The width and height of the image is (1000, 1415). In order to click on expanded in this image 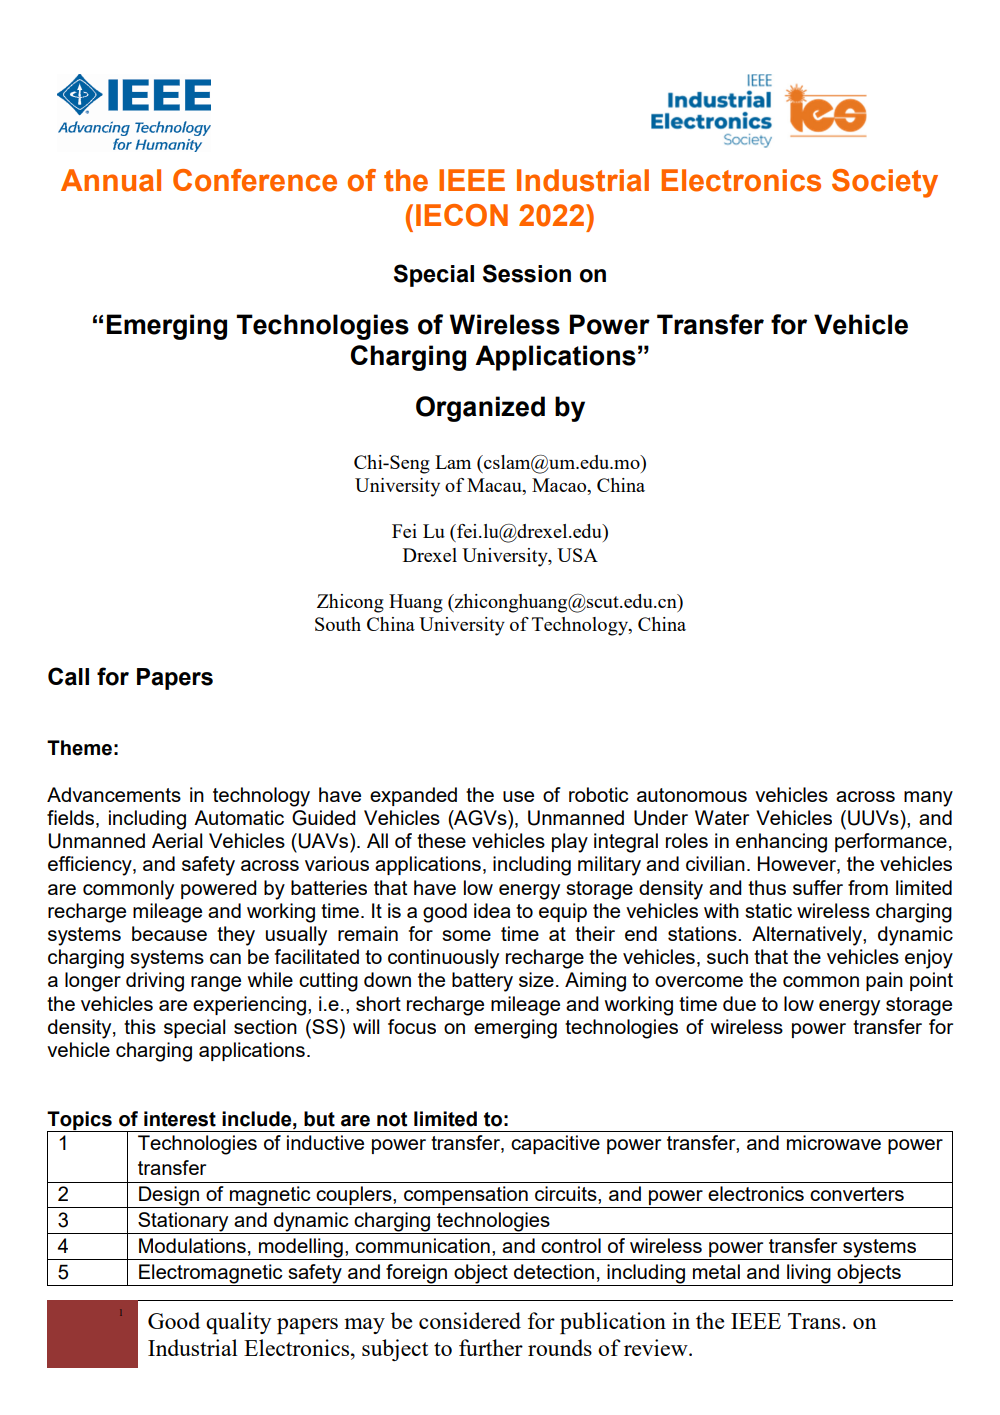, I will do `click(413, 796)`.
